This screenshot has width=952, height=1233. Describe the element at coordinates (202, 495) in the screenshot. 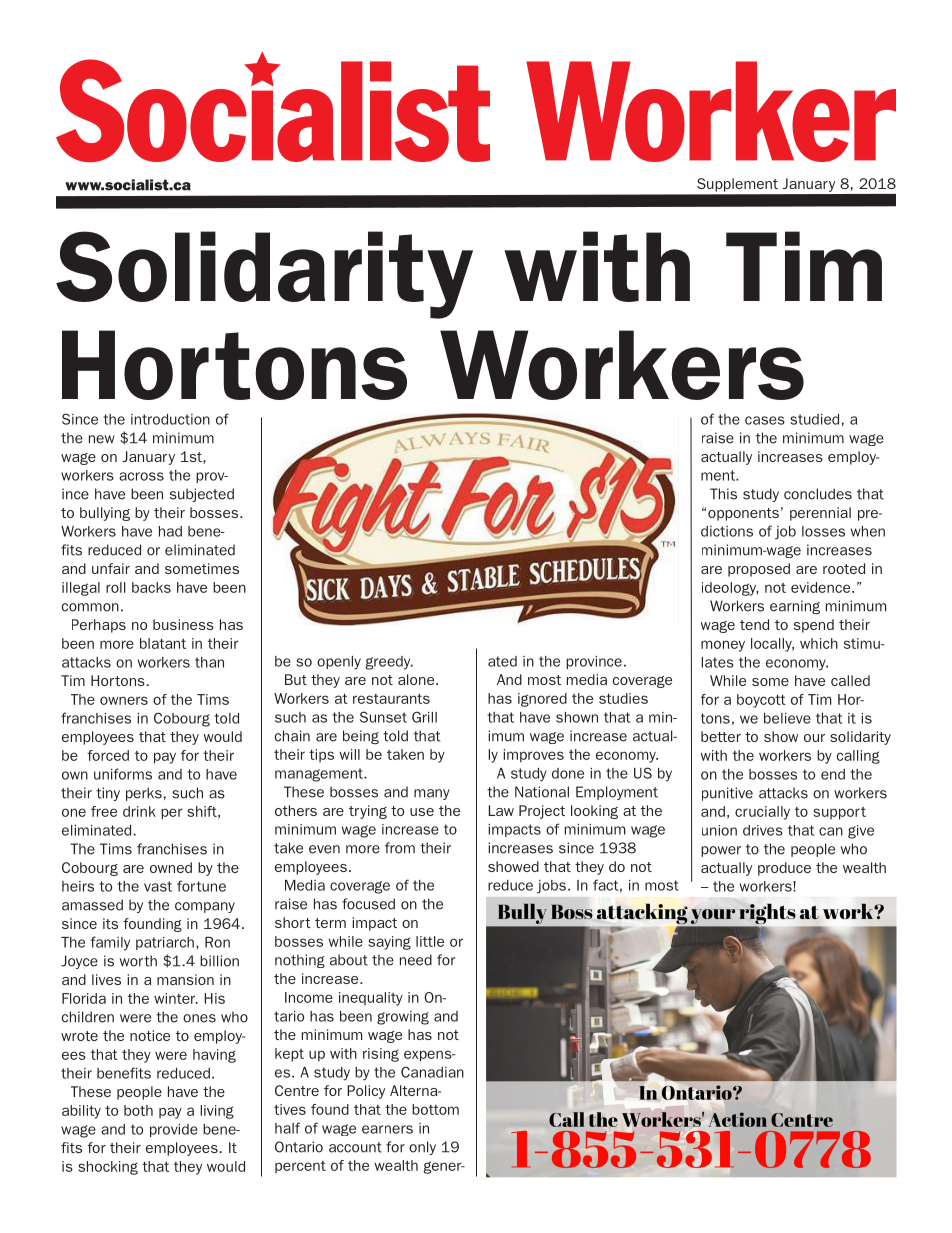

I see `subjected` at that location.
